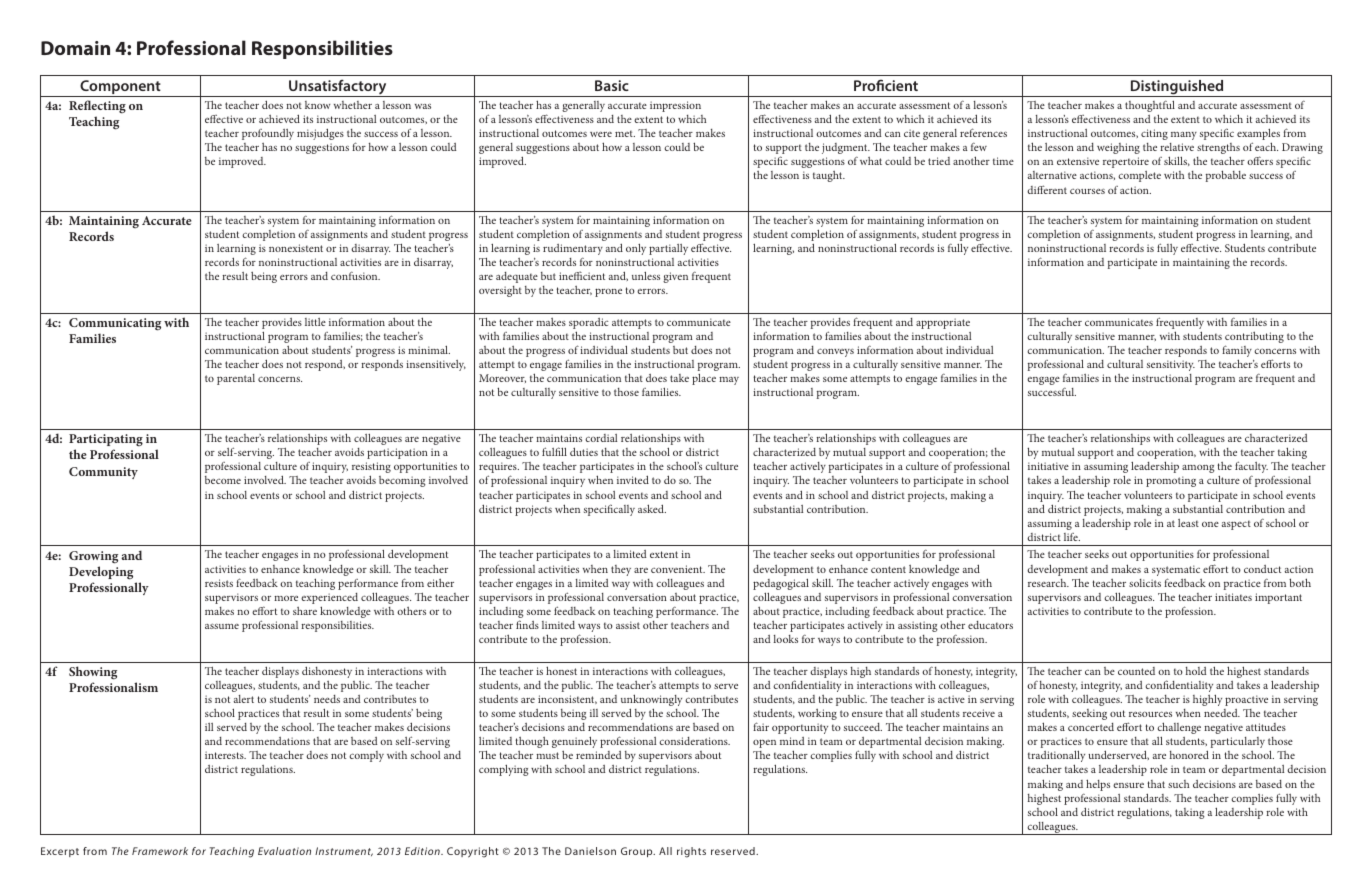  What do you see at coordinates (296, 248) in the document?
I see `nonexistent` at bounding box center [296, 248].
